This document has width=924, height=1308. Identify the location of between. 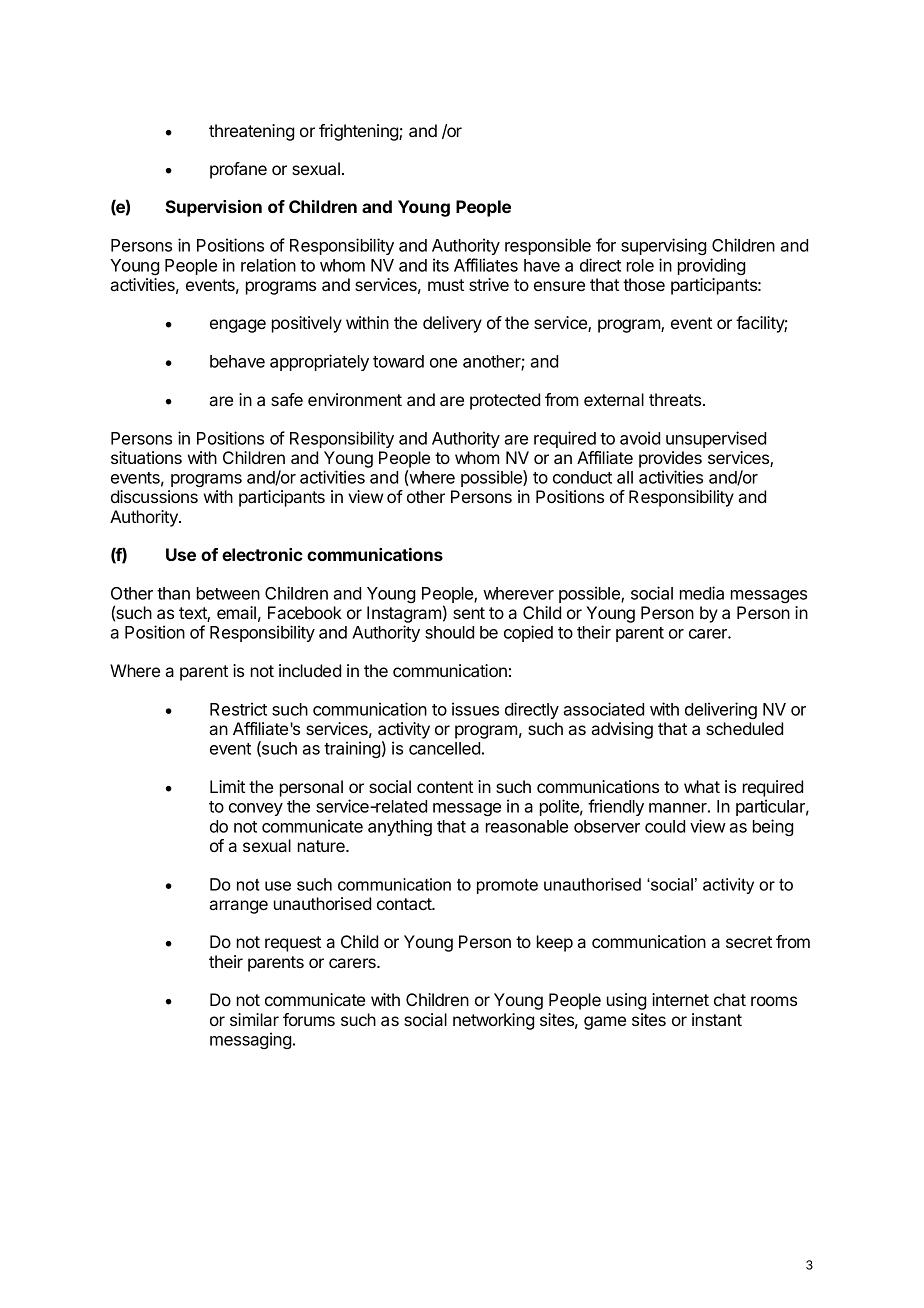
(228, 593).
